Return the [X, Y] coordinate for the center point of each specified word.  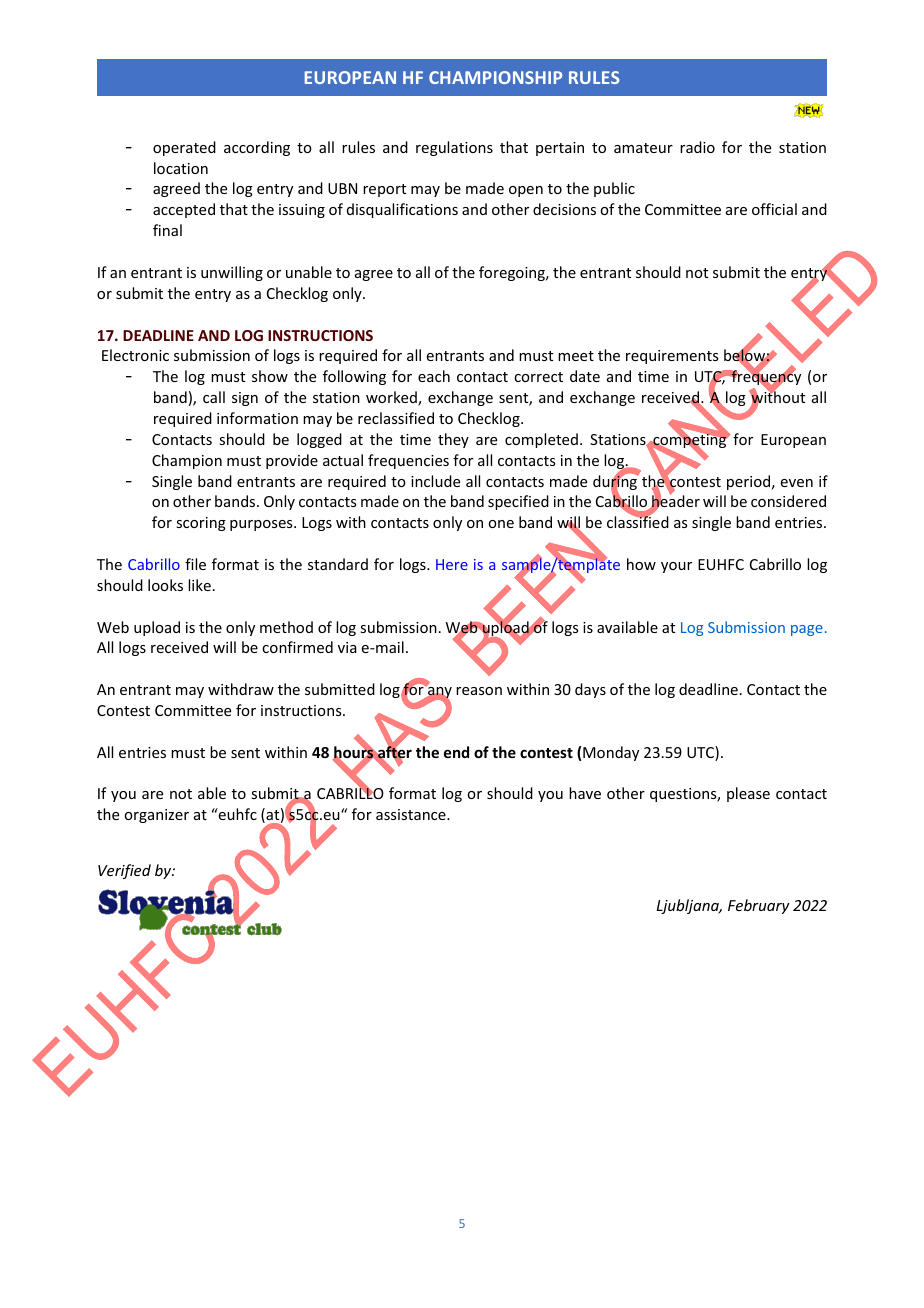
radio [697, 147]
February [759, 906]
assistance [412, 814]
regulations [454, 148]
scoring [201, 524]
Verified [124, 871]
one [501, 524]
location [181, 168]
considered [788, 501]
